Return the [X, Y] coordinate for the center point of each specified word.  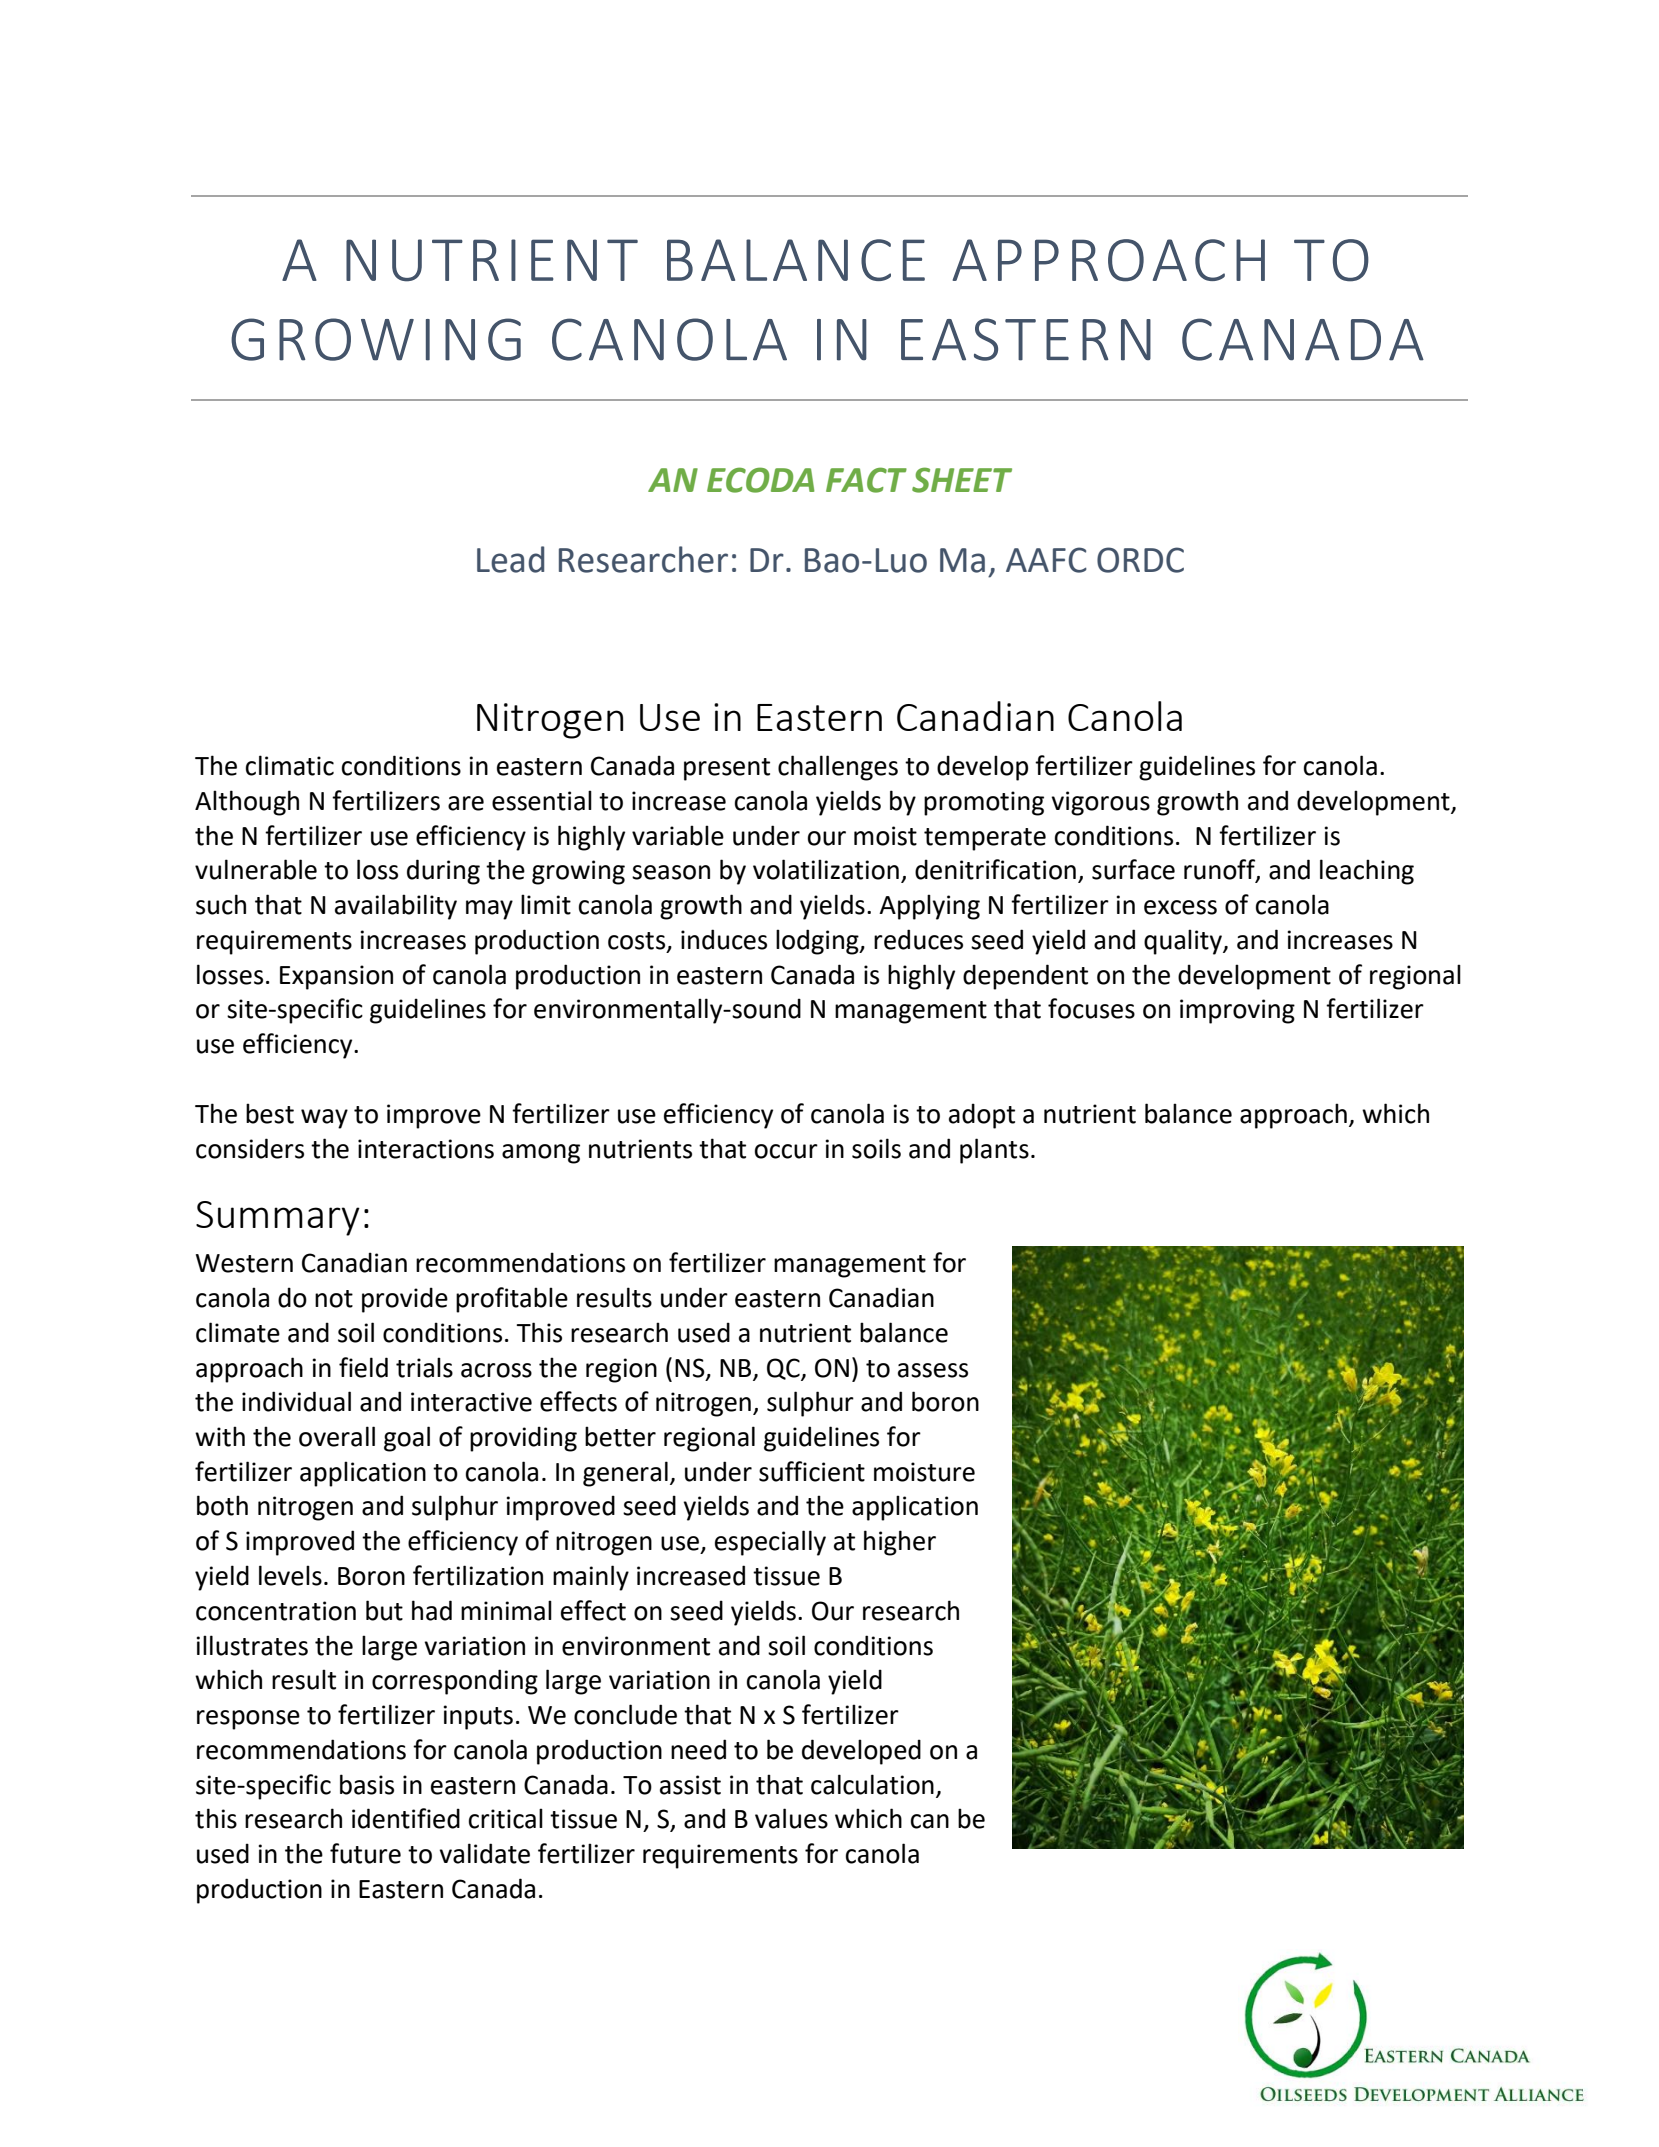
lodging [818, 942]
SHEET [962, 480]
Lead [510, 559]
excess [1180, 907]
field [363, 1367]
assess [933, 1370]
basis [367, 1784]
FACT [866, 480]
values [791, 1818]
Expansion [336, 977]
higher [900, 1543]
